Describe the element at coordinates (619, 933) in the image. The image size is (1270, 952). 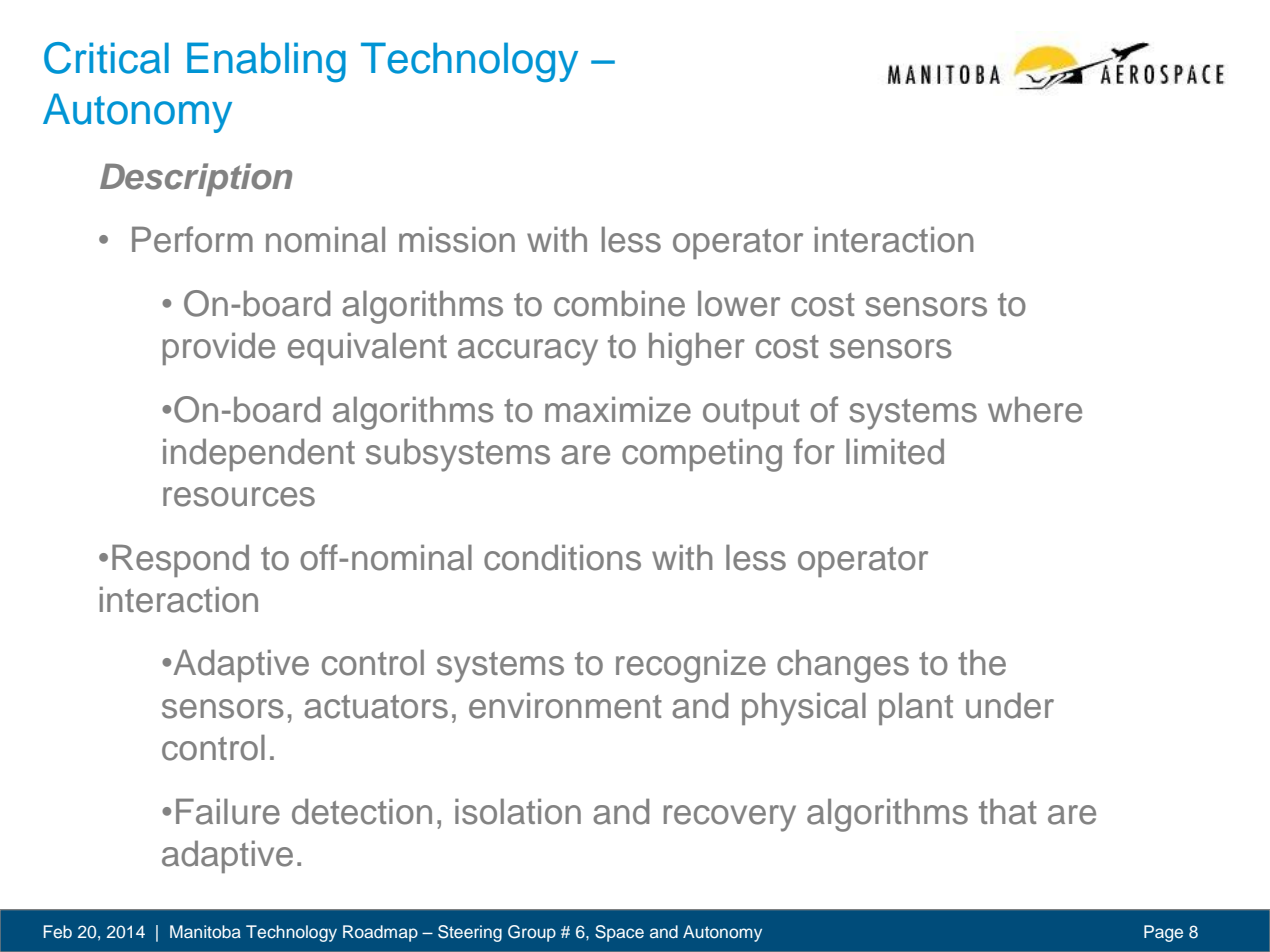
I see `Space` at that location.
